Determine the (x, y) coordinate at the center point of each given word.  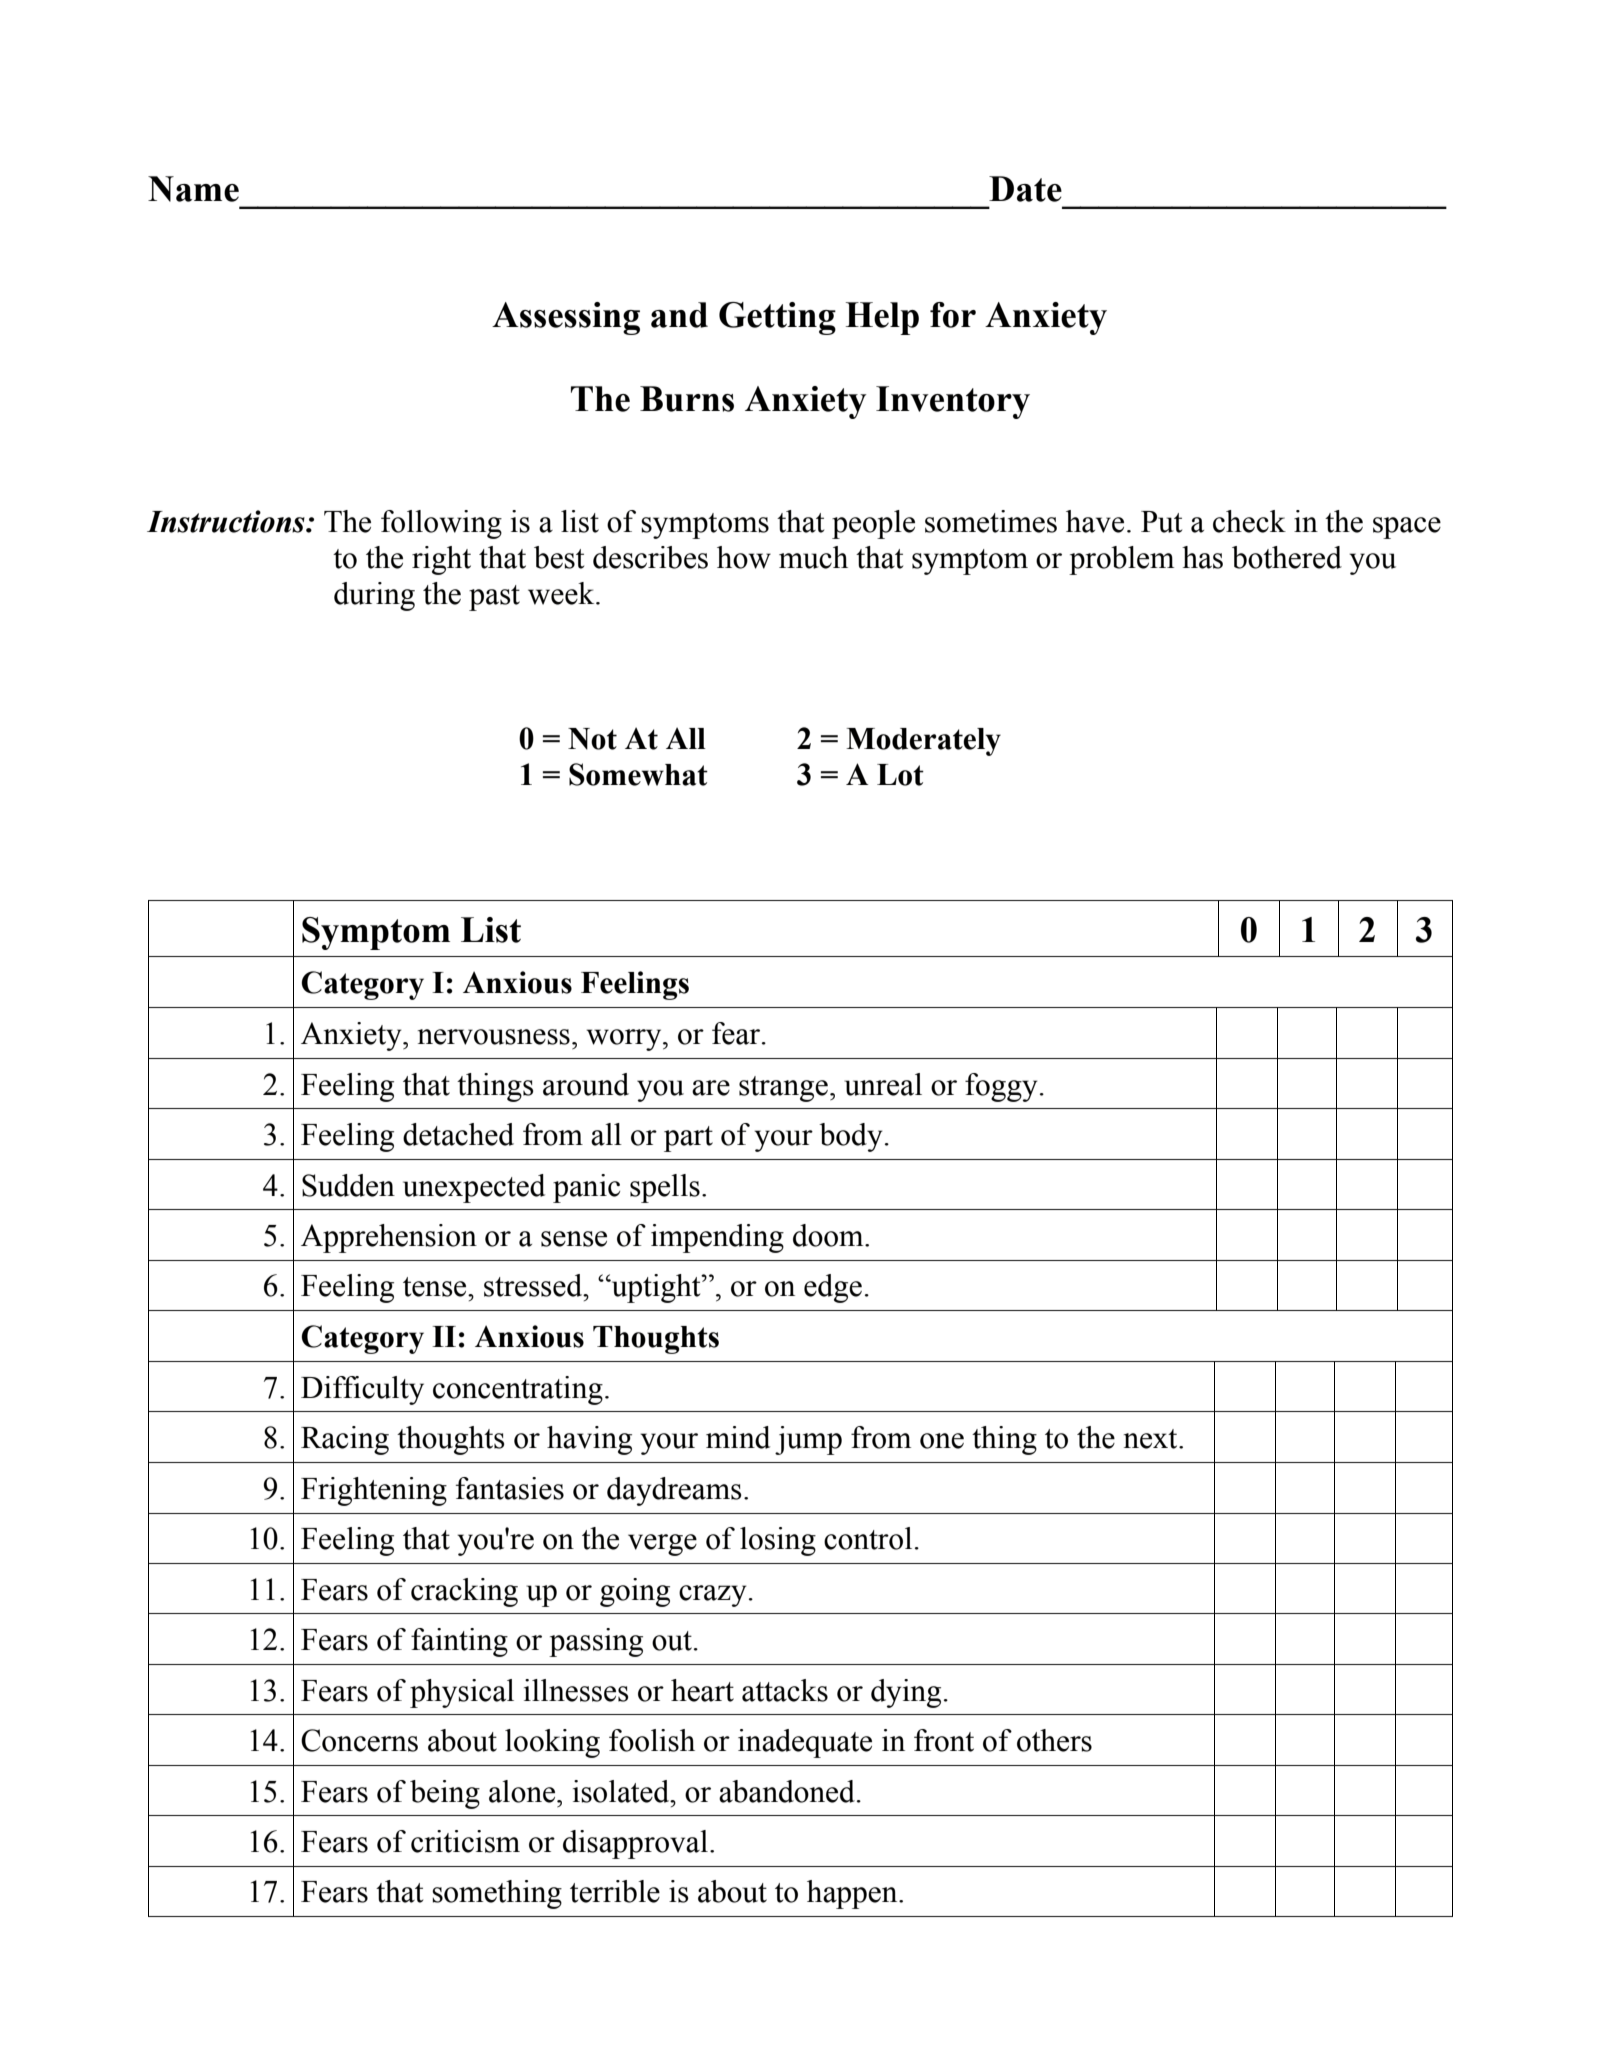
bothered (1287, 557)
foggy (1001, 1087)
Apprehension (389, 1238)
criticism (465, 1841)
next (1152, 1439)
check (1249, 521)
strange (783, 1089)
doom (829, 1235)
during (374, 596)
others (1054, 1740)
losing (778, 1541)
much (813, 557)
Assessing (566, 318)
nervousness (494, 1037)
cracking (464, 1592)
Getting (777, 318)
